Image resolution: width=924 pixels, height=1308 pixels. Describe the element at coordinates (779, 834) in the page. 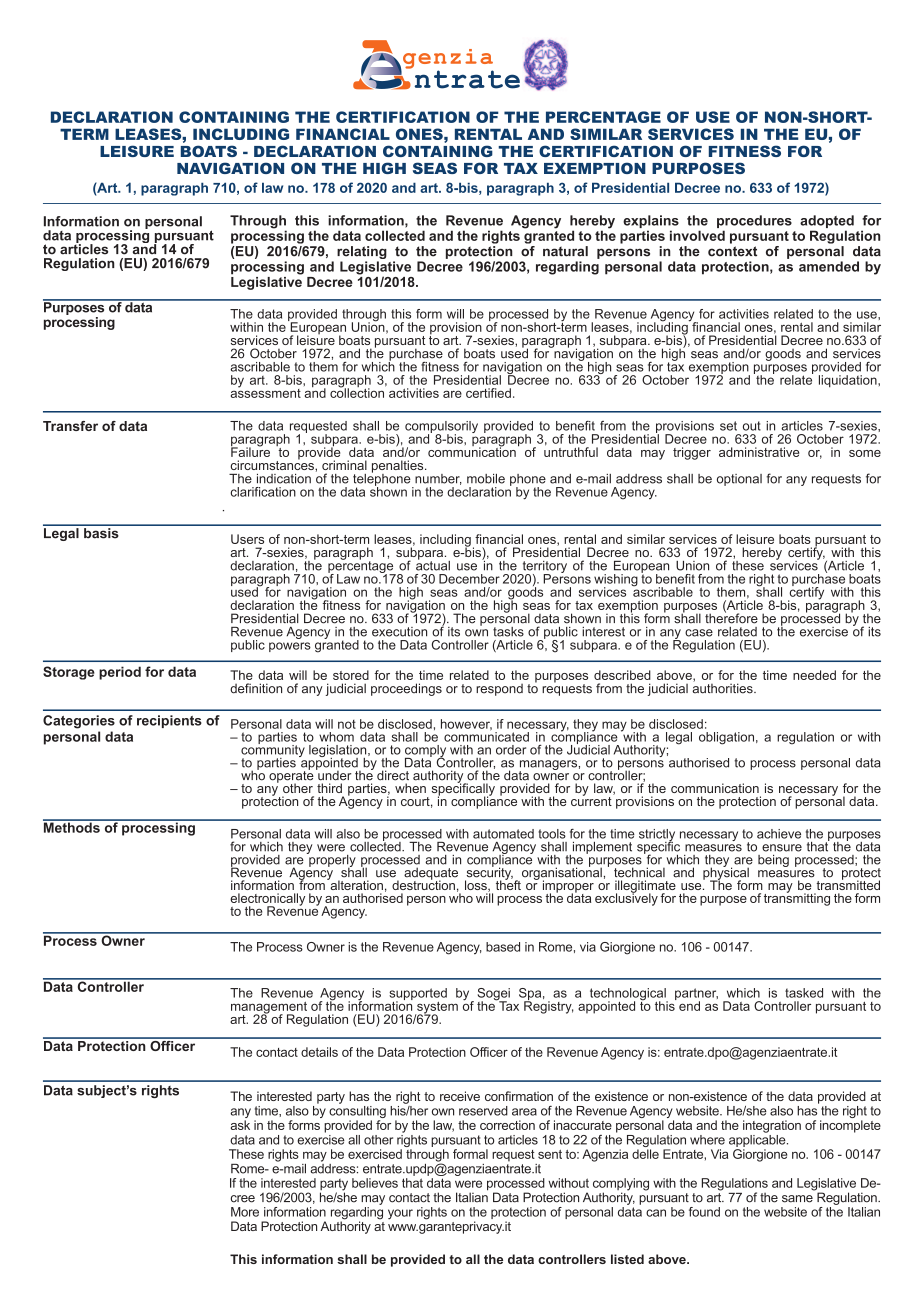

I see `achieve` at that location.
